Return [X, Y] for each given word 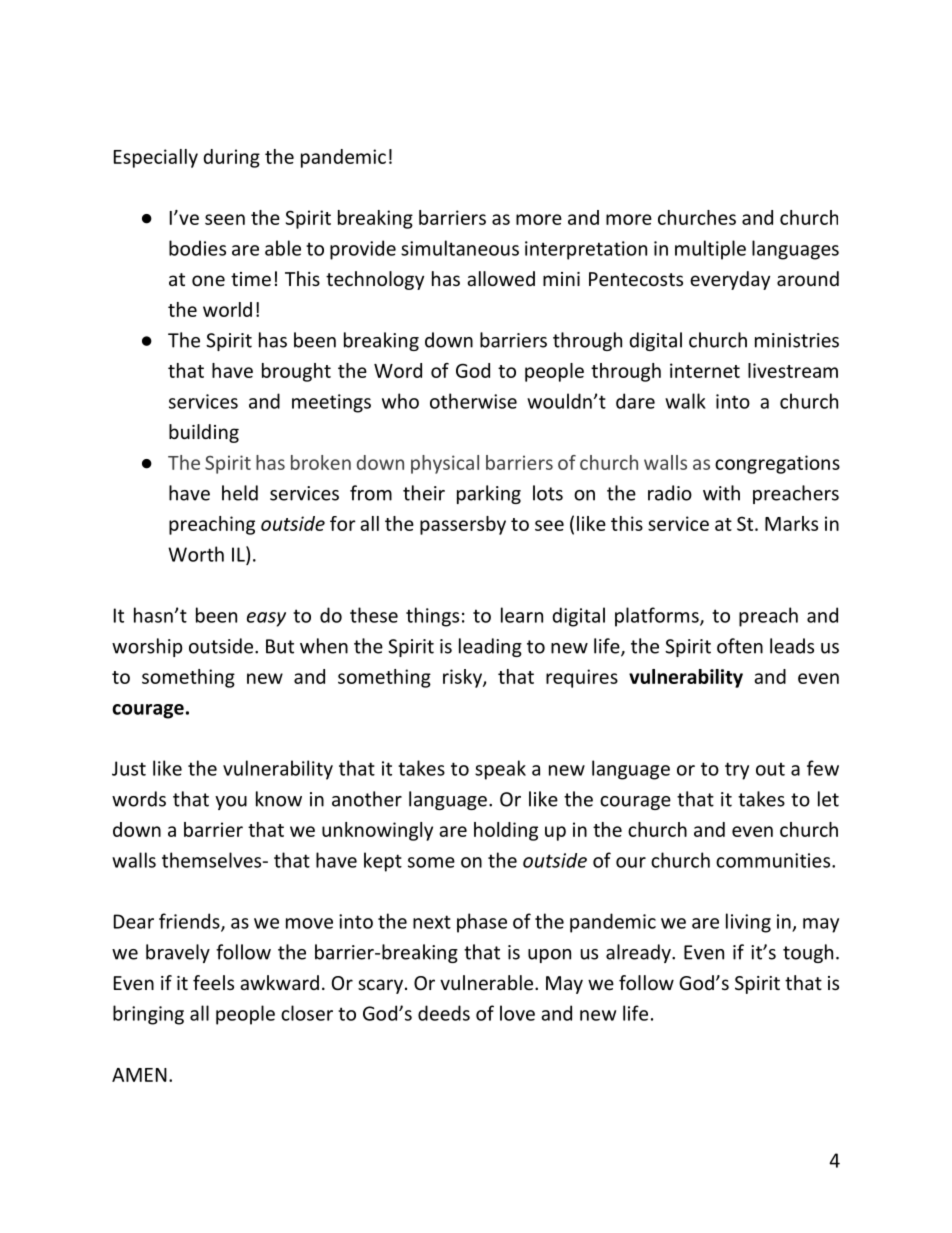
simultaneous [460, 248]
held [240, 493]
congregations [777, 464]
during [231, 158]
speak [500, 770]
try [737, 771]
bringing [148, 1015]
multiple [710, 250]
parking [489, 494]
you [231, 803]
